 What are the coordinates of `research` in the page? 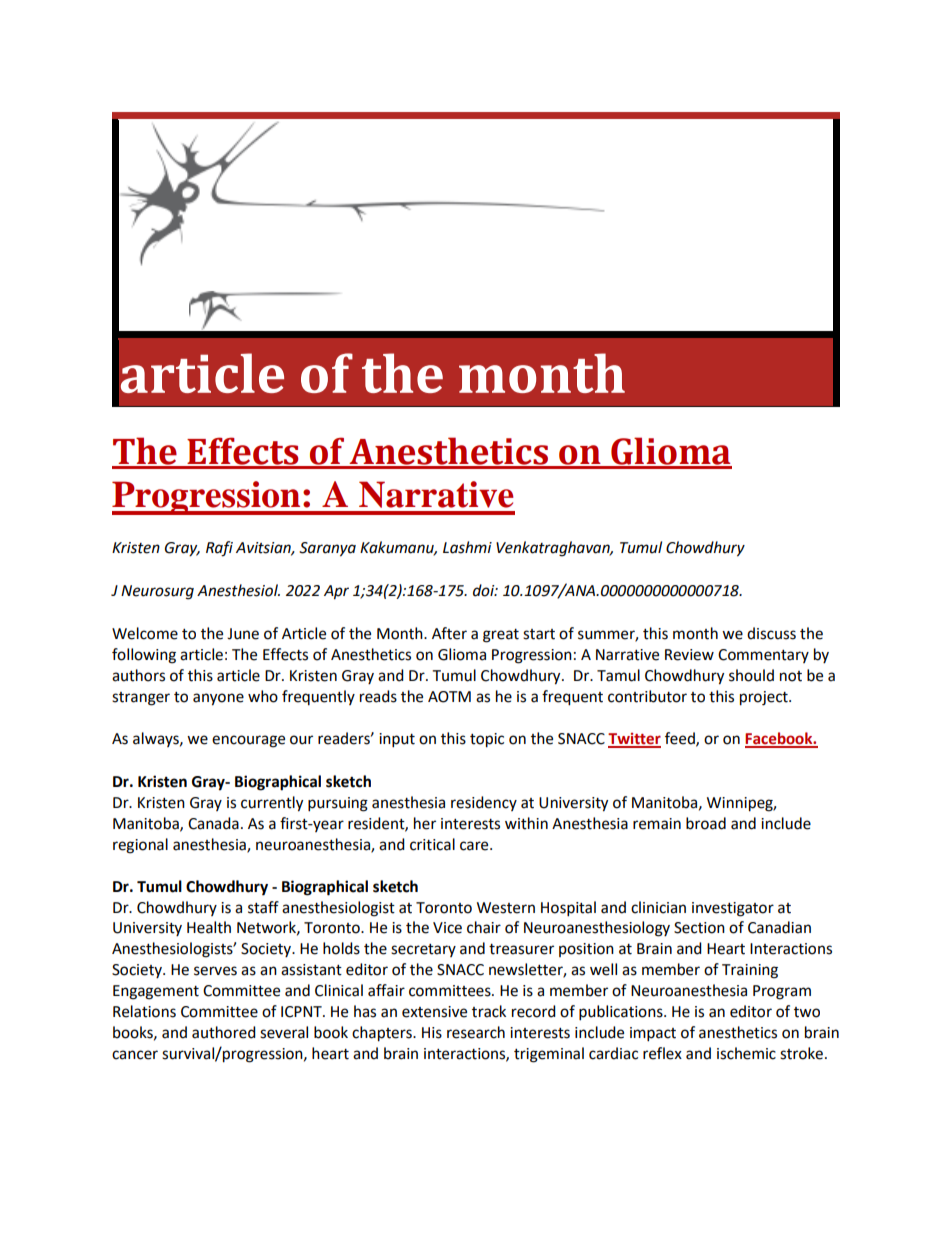 It's located at (476, 1032).
